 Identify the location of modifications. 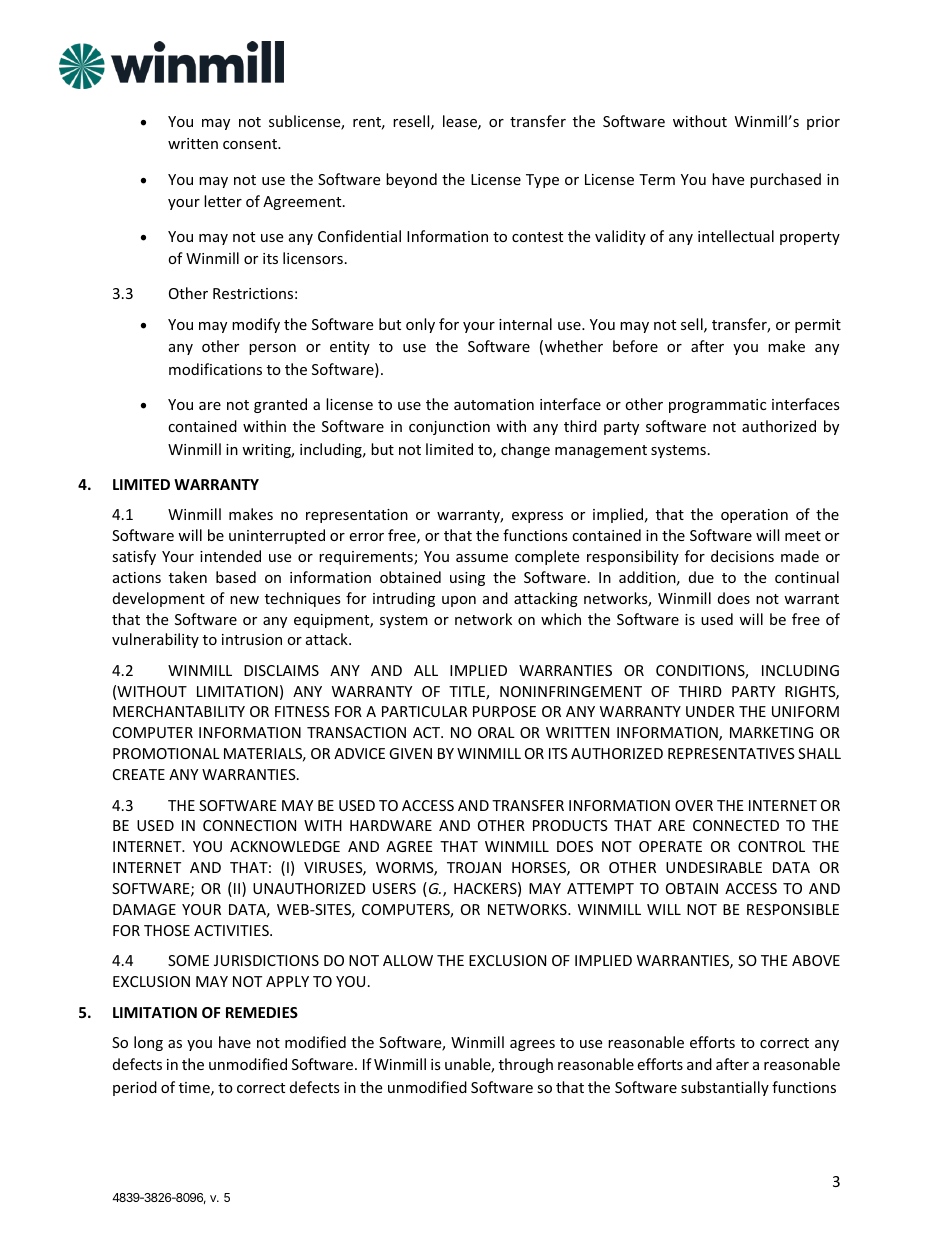
(215, 369).
